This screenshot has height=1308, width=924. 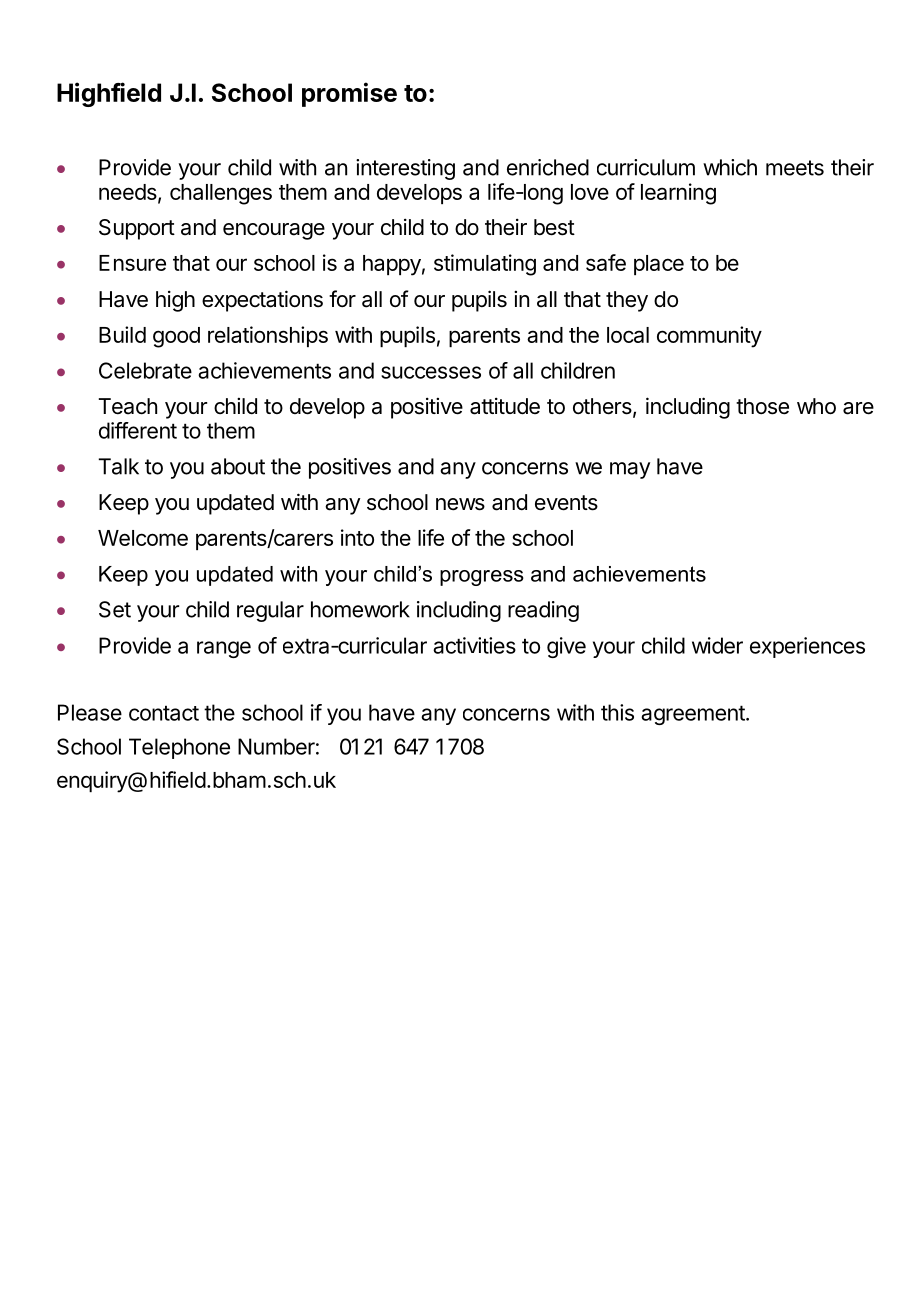 What do you see at coordinates (730, 167) in the screenshot?
I see `which` at bounding box center [730, 167].
